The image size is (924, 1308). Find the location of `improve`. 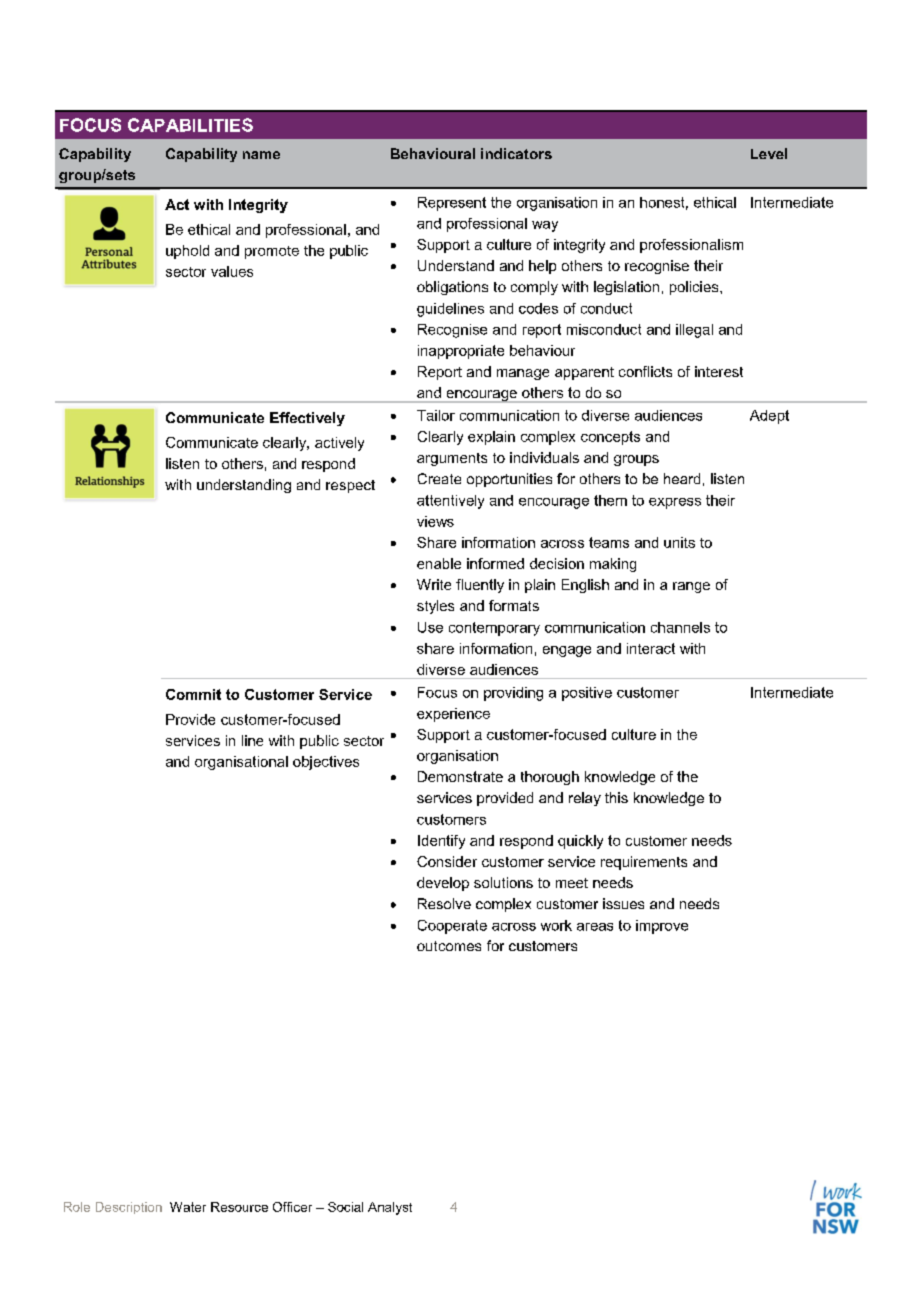

improve is located at coordinates (662, 927).
